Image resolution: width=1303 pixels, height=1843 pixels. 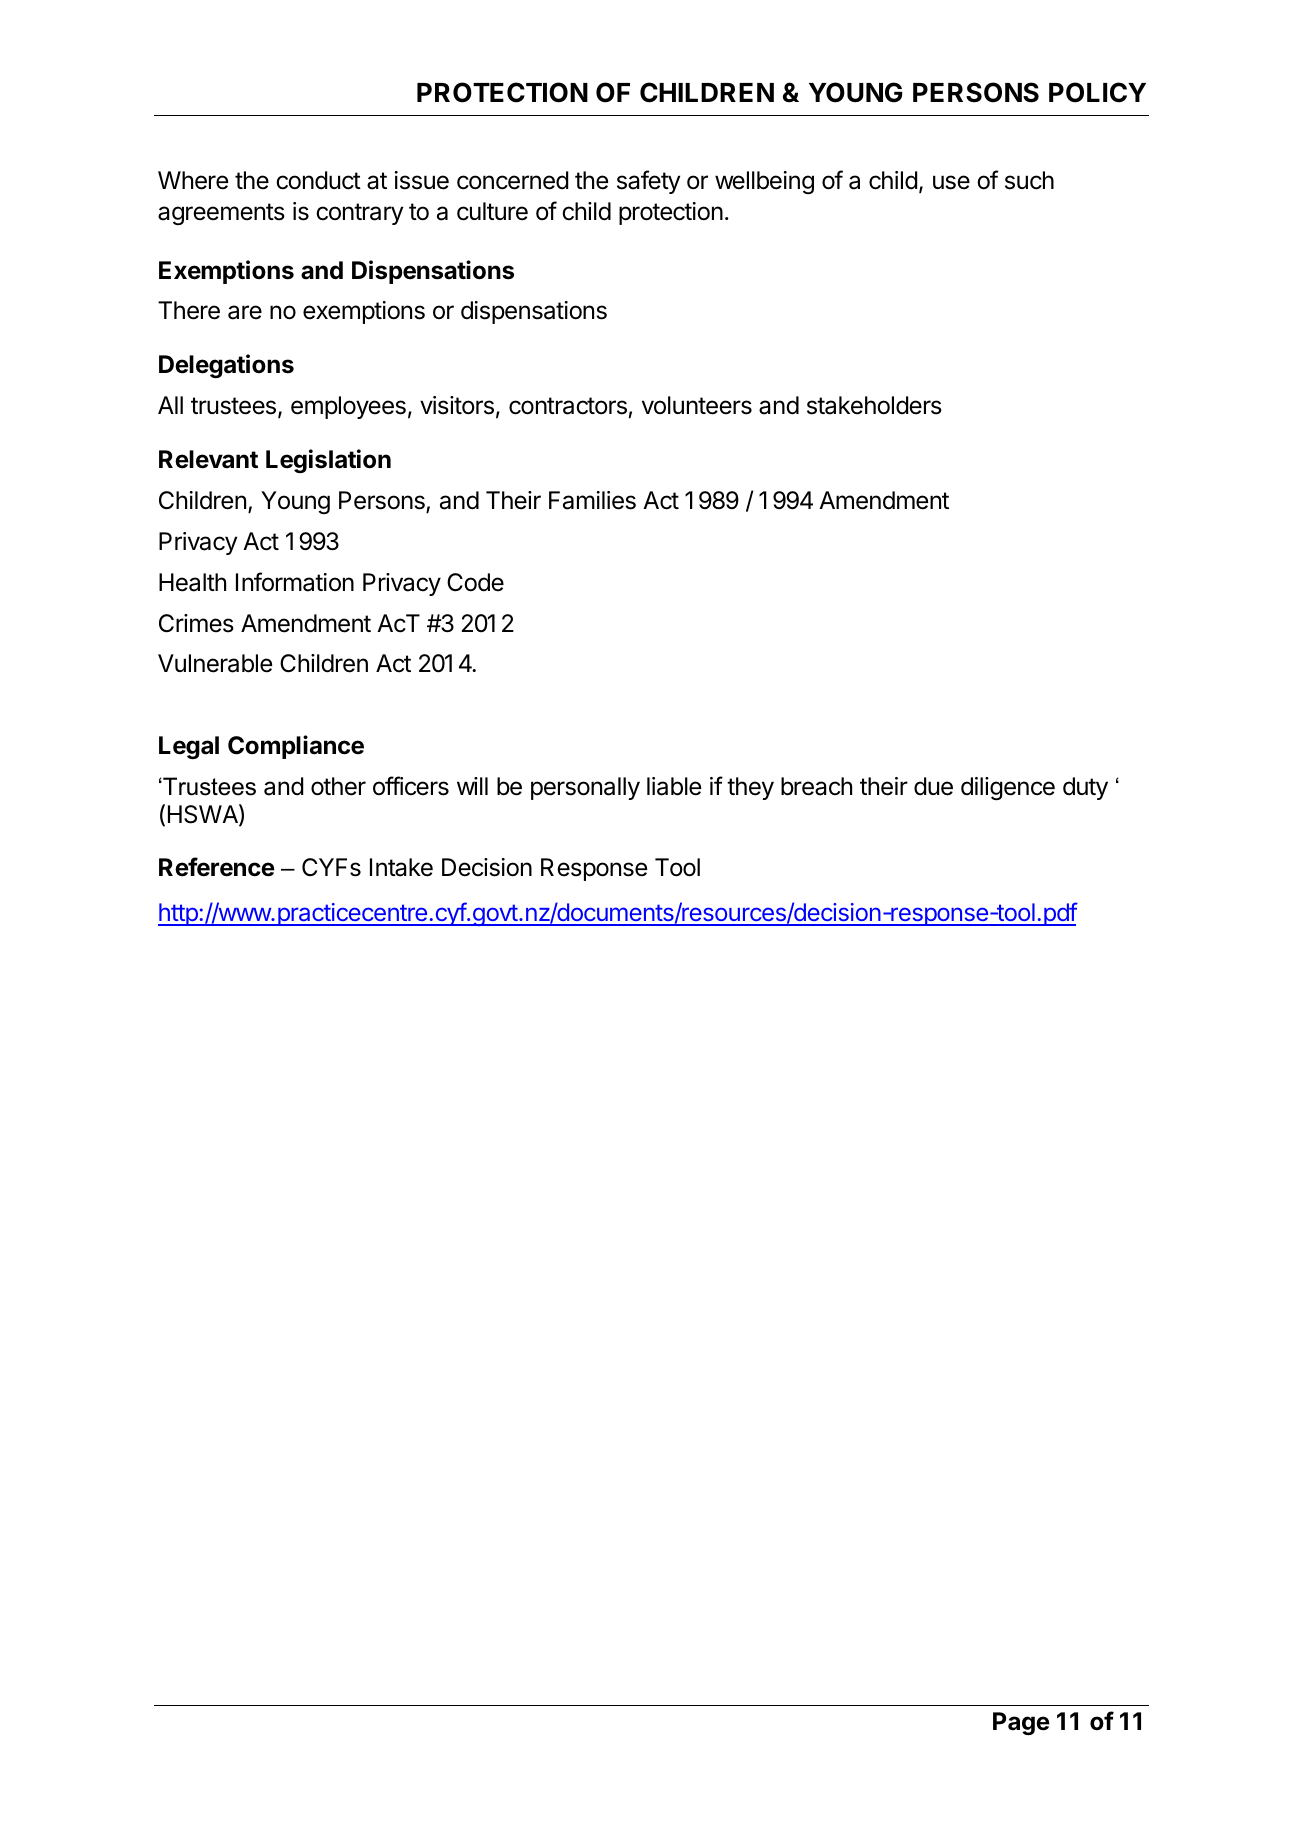 I want to click on use, so click(x=951, y=182).
